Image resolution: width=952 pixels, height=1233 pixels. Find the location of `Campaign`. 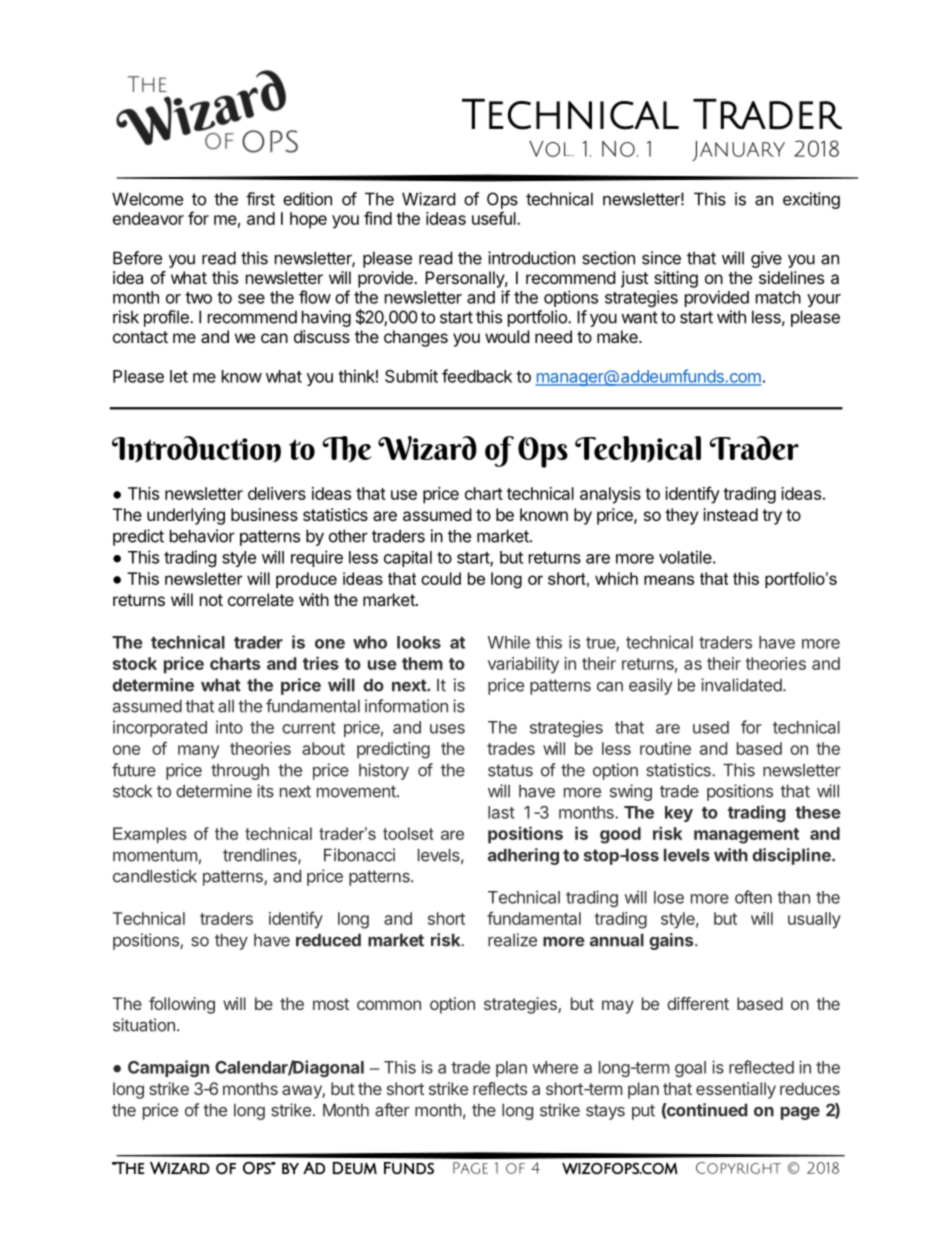

Campaign is located at coordinates (168, 1068).
